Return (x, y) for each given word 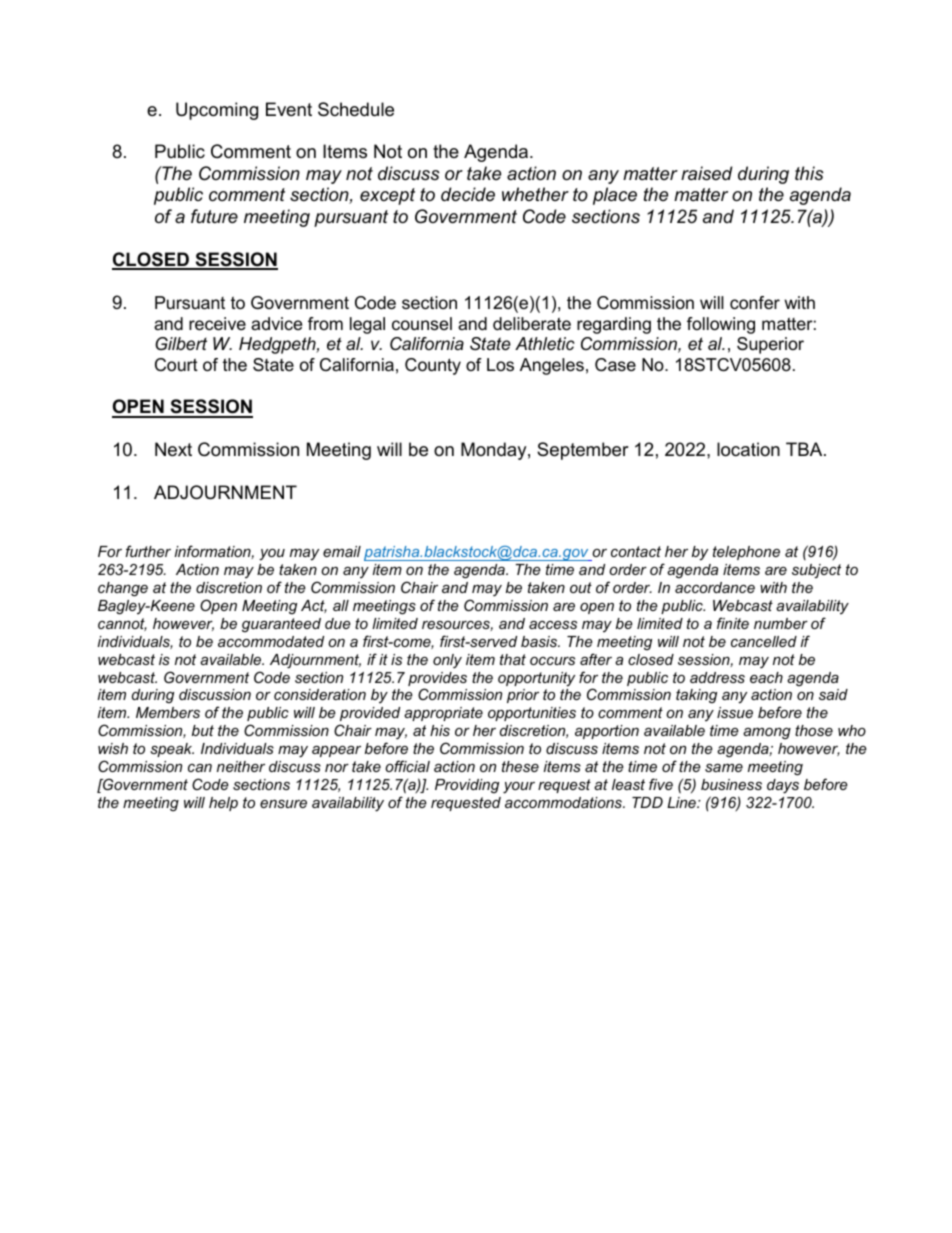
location (748, 449)
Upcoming (217, 111)
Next (173, 449)
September (583, 451)
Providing (467, 786)
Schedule (356, 109)
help (223, 804)
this (809, 173)
